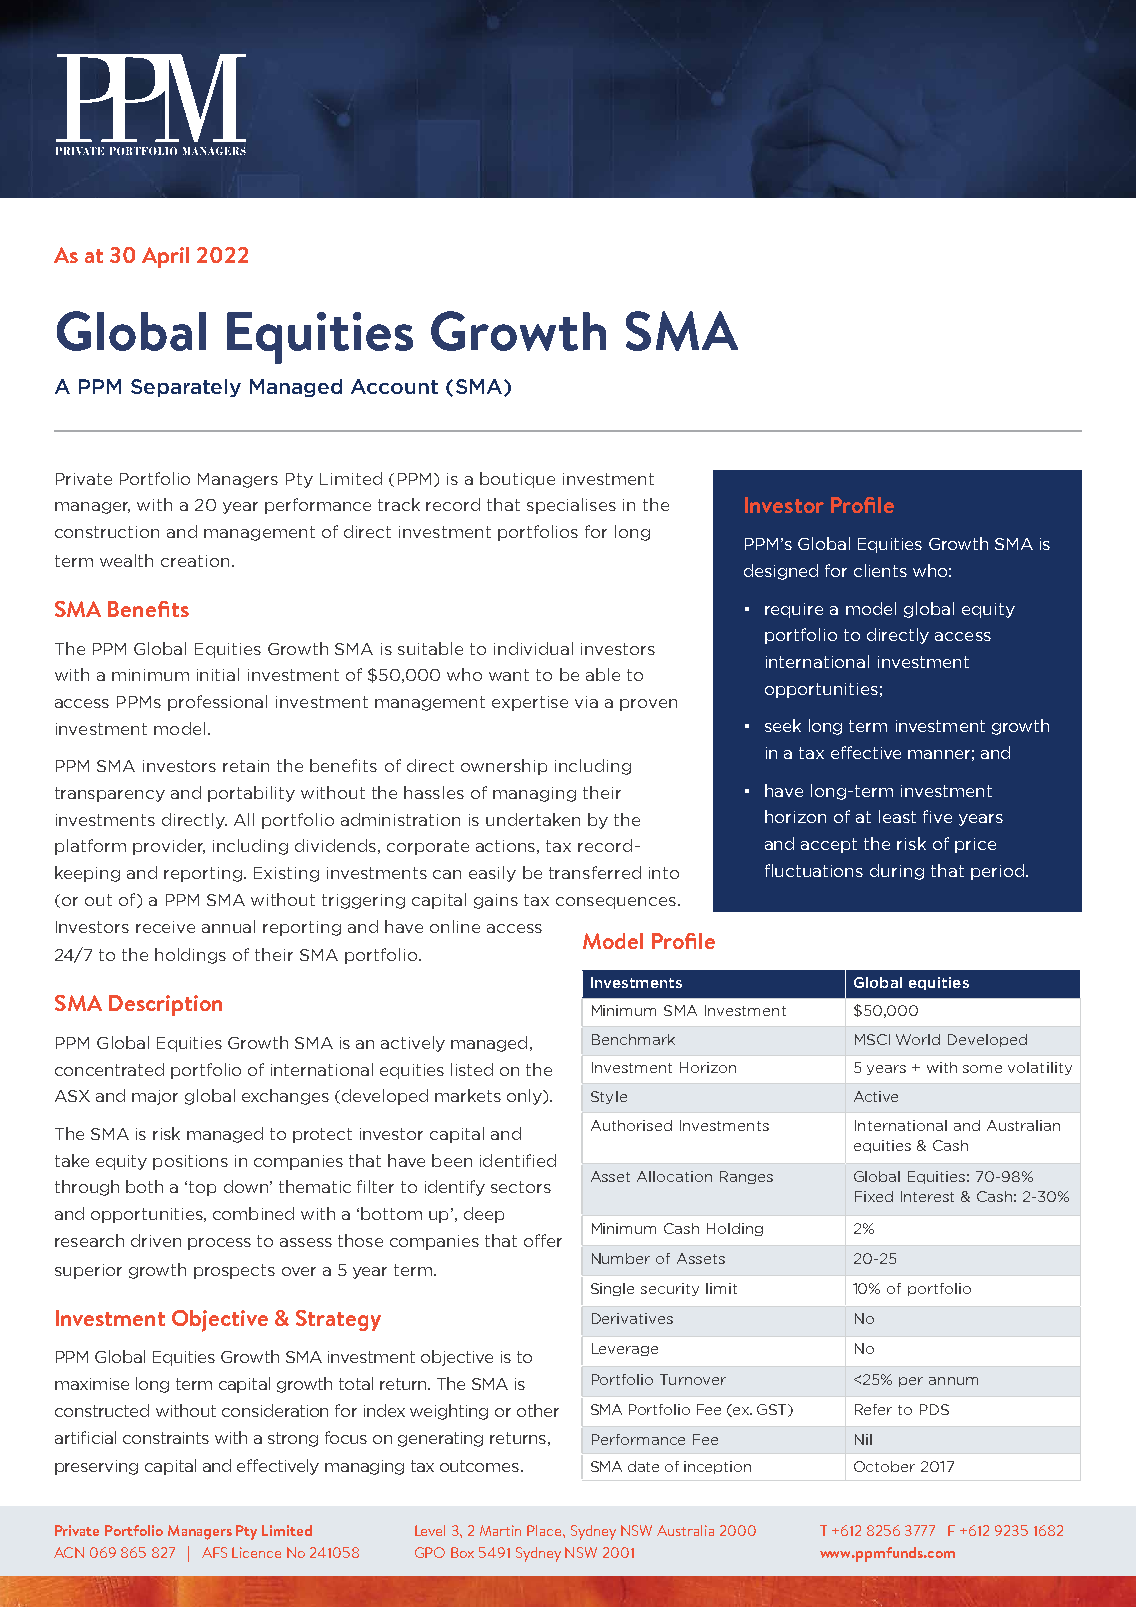 The image size is (1136, 1607). I want to click on major, so click(155, 1097).
